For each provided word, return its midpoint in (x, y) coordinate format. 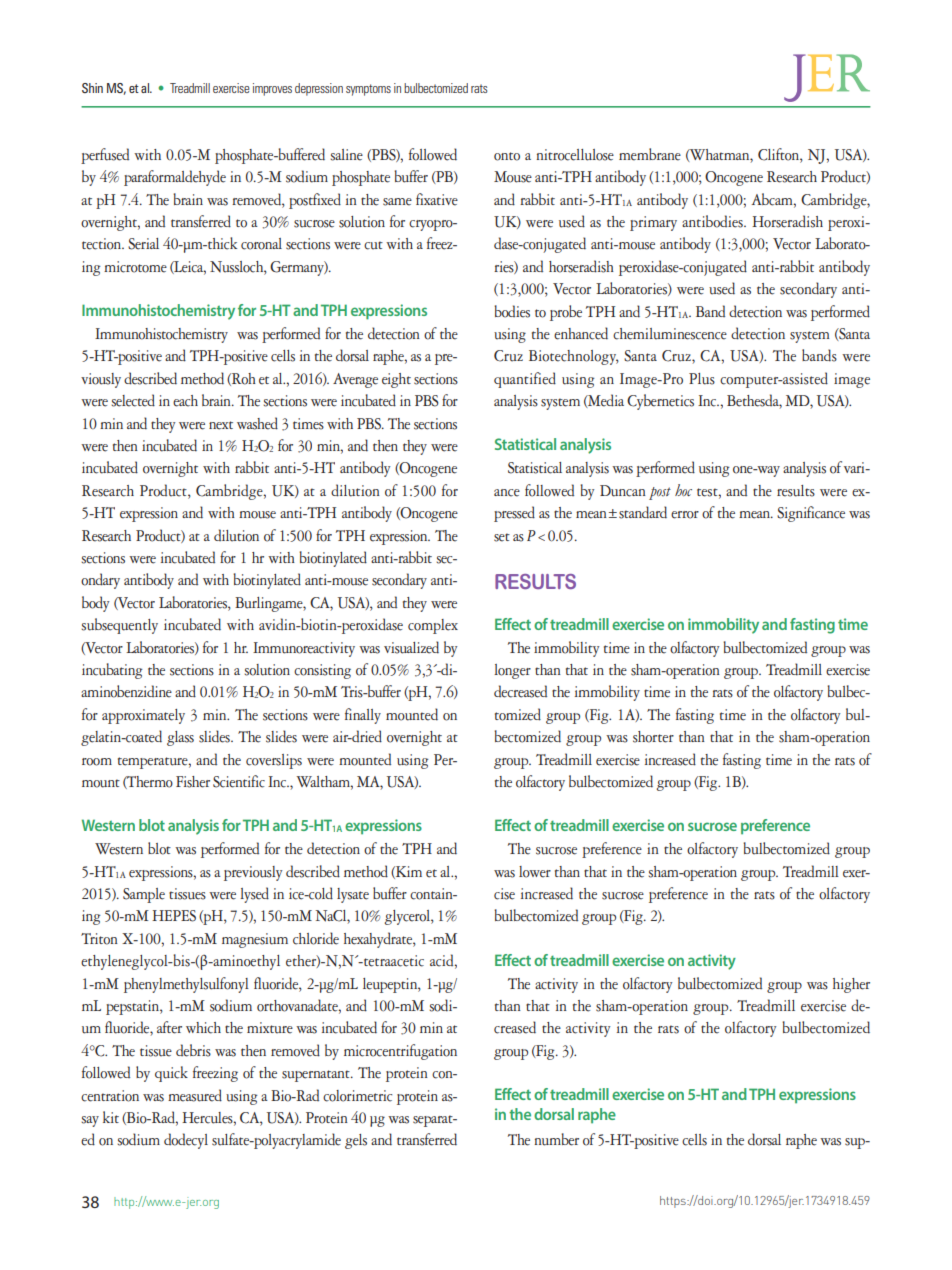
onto (507, 156)
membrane (650, 154)
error (685, 515)
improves (272, 89)
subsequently (119, 626)
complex (433, 626)
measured (195, 1095)
